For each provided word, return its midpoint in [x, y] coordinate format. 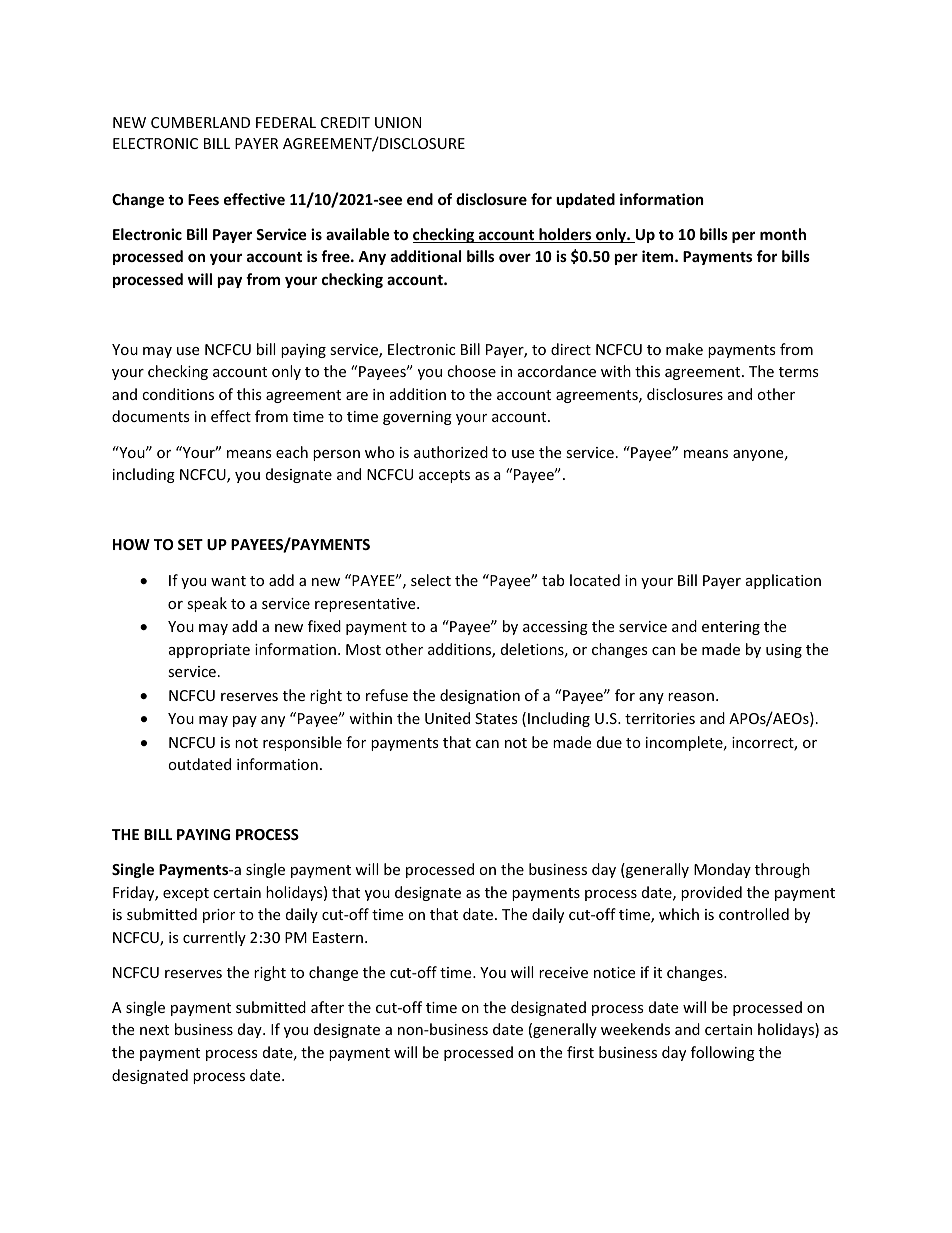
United [447, 718]
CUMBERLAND [200, 122]
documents [151, 416]
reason [691, 697]
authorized [451, 452]
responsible [302, 743]
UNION [398, 122]
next [154, 1030]
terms [799, 372]
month [783, 234]
